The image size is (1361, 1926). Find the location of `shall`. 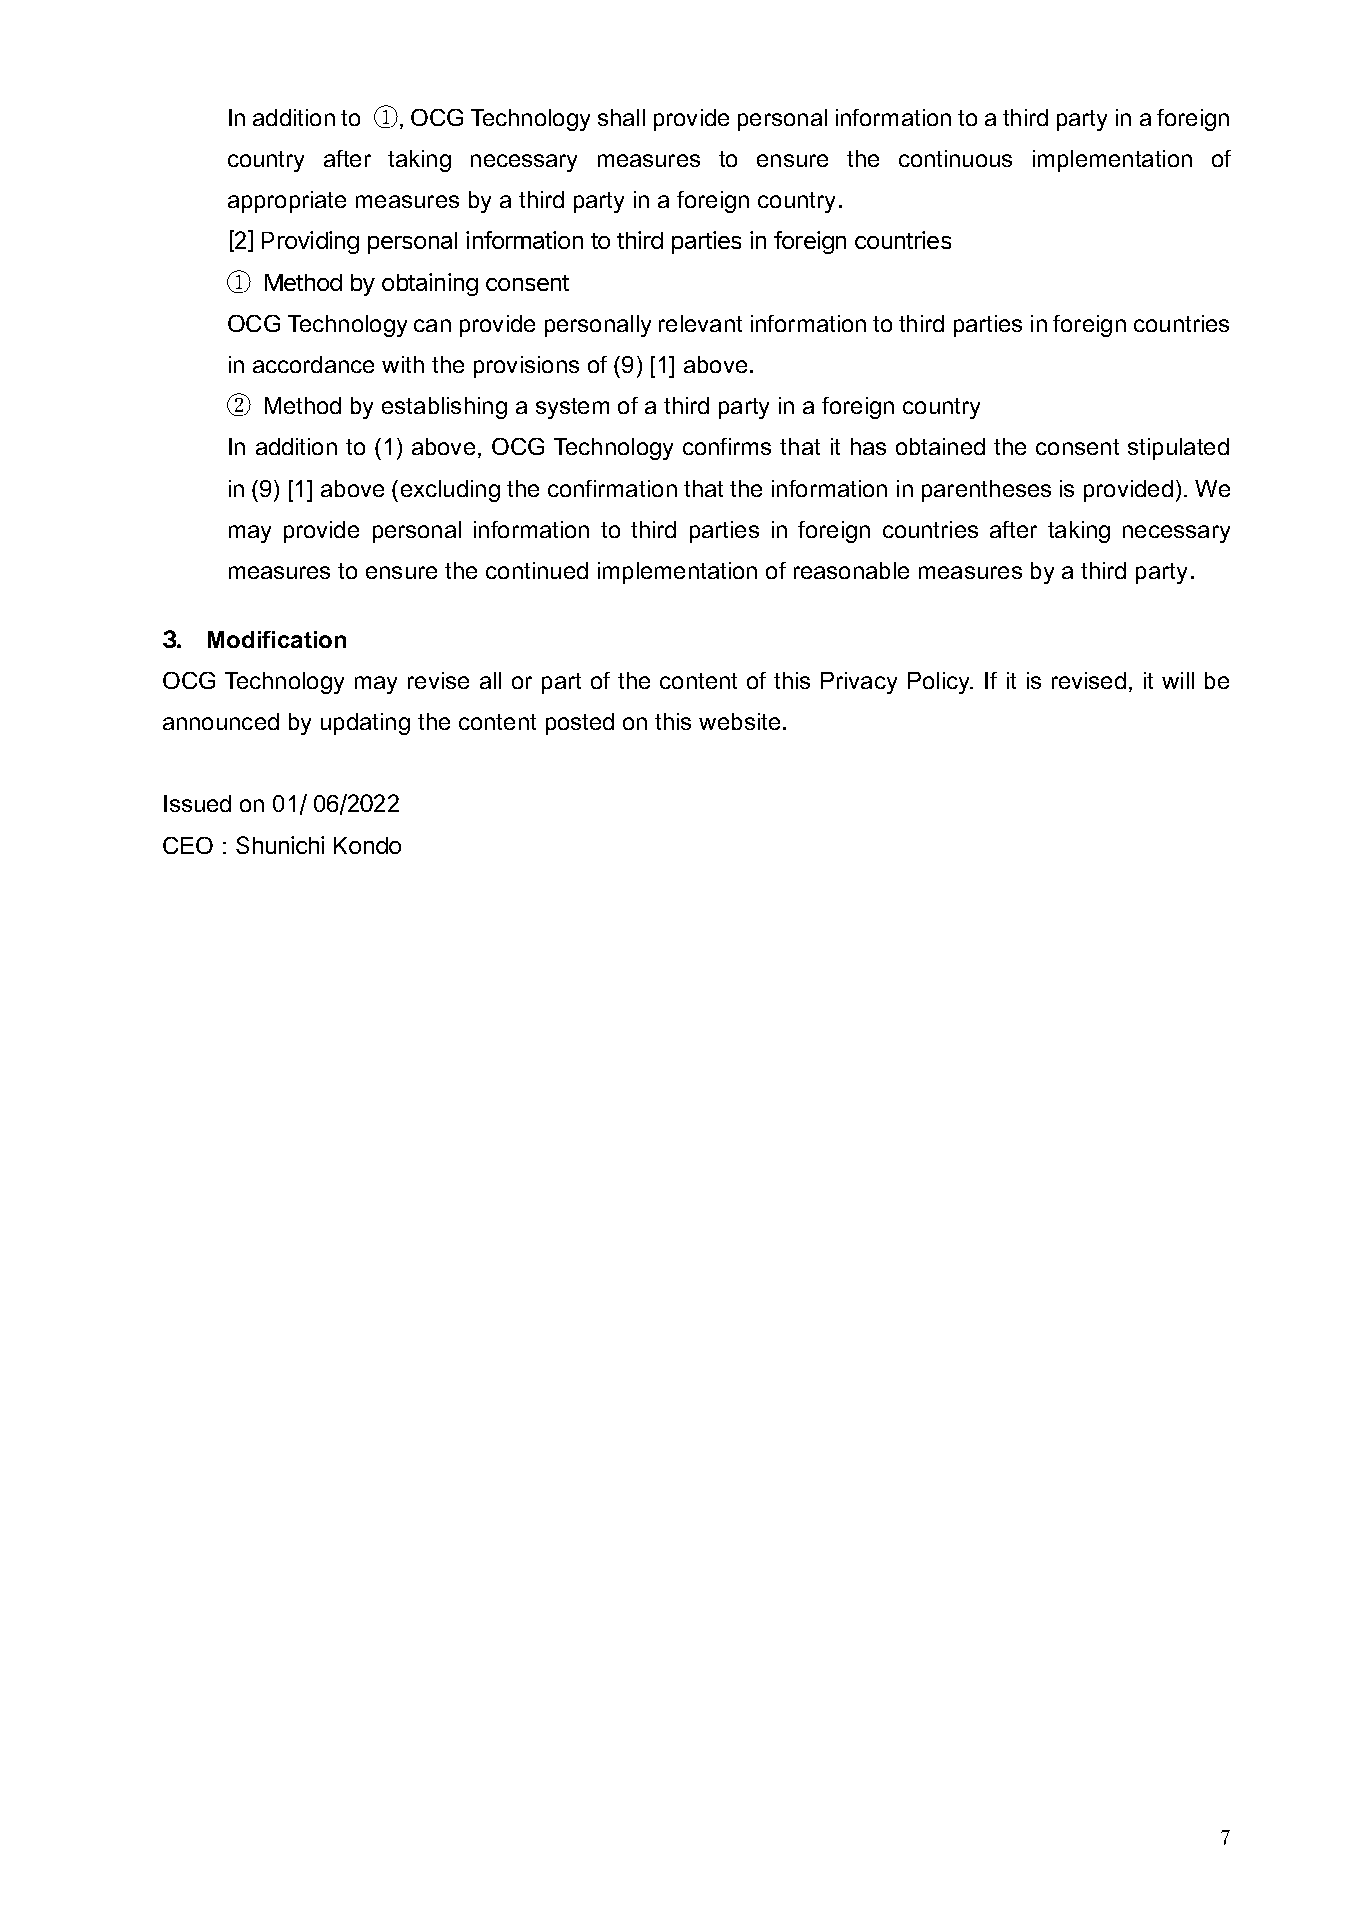

shall is located at coordinates (621, 117).
